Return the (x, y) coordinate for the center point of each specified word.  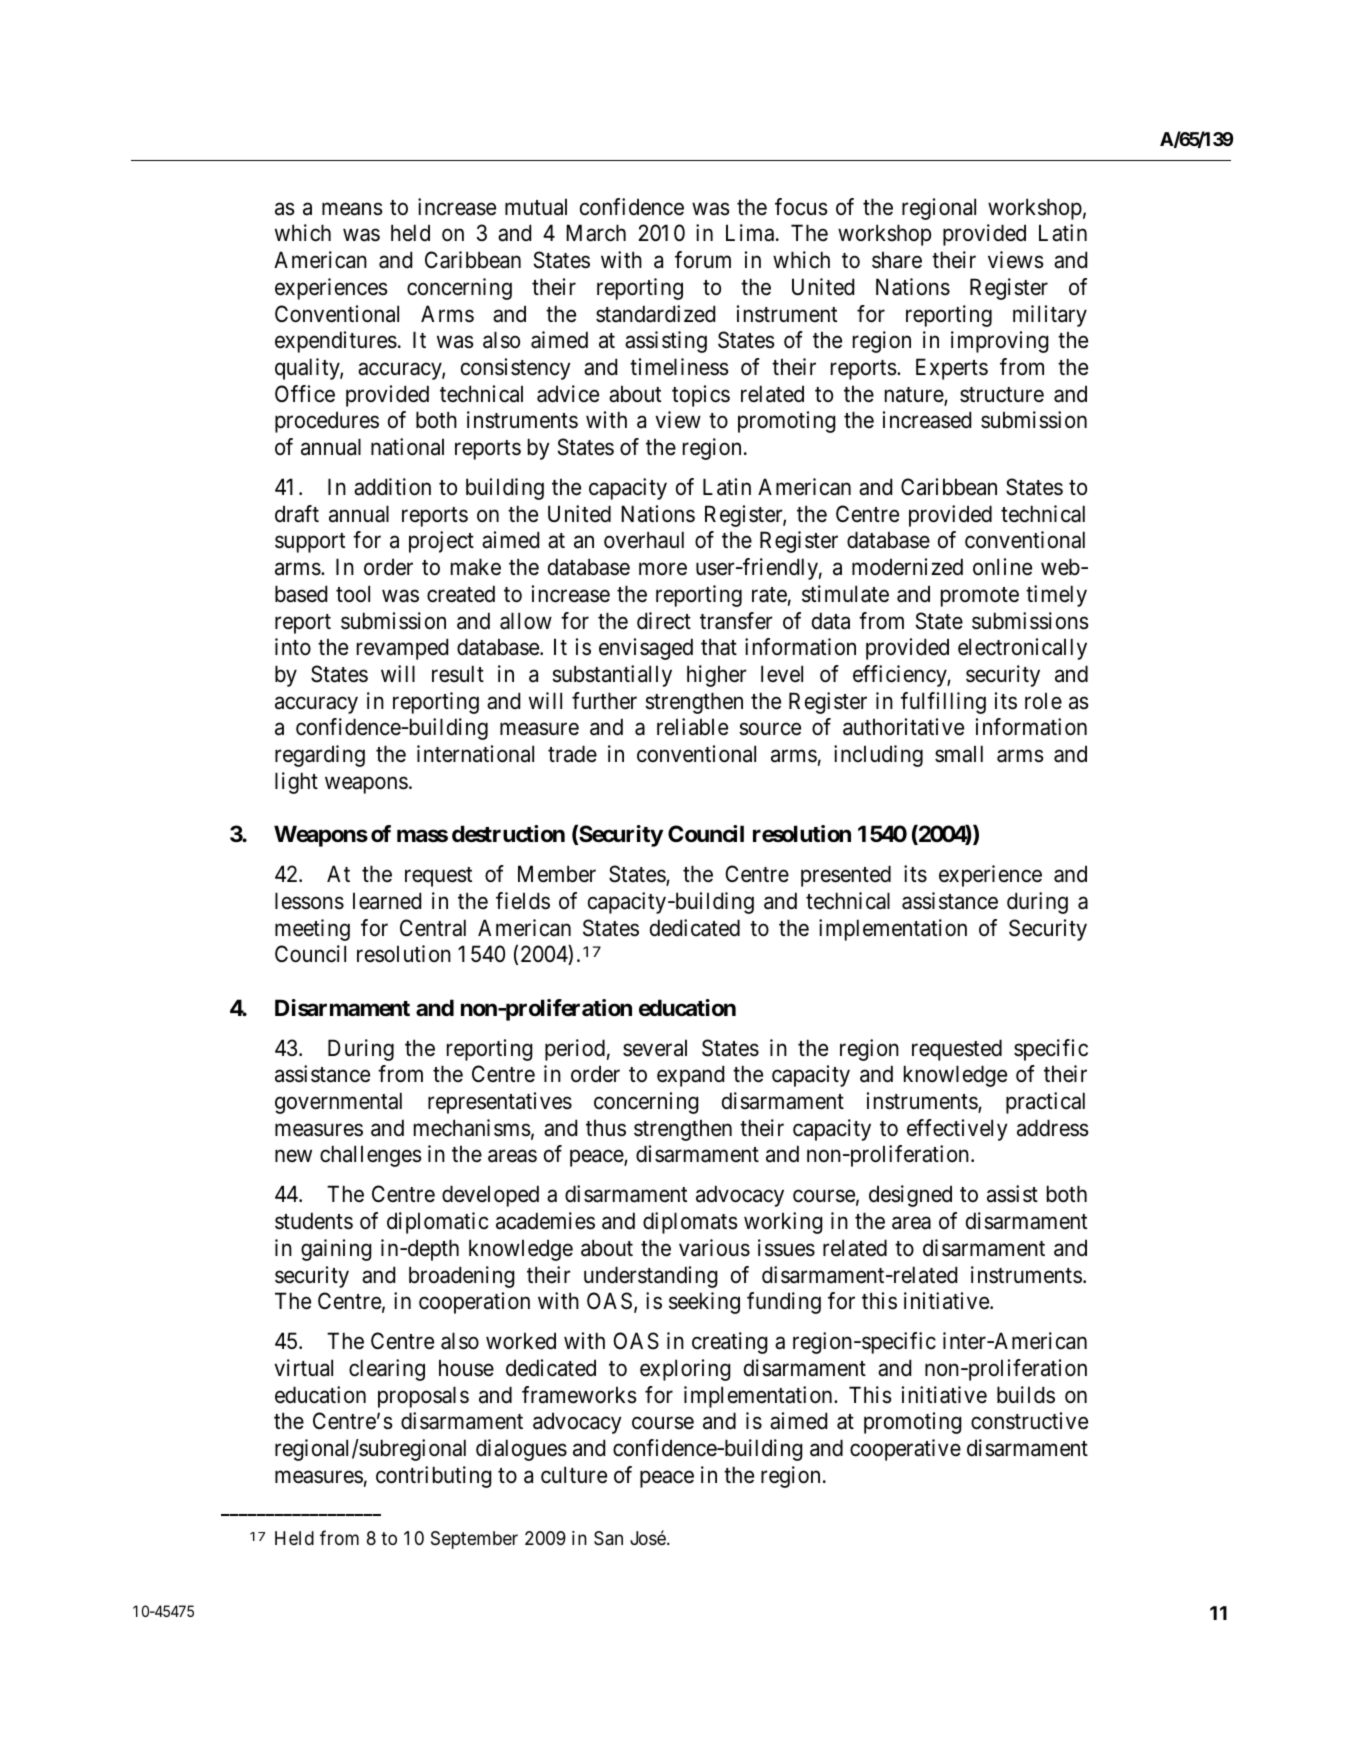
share (897, 260)
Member (557, 874)
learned (387, 901)
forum (703, 259)
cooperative (905, 1450)
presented (846, 876)
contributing (434, 1477)
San (608, 1538)
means (352, 209)
